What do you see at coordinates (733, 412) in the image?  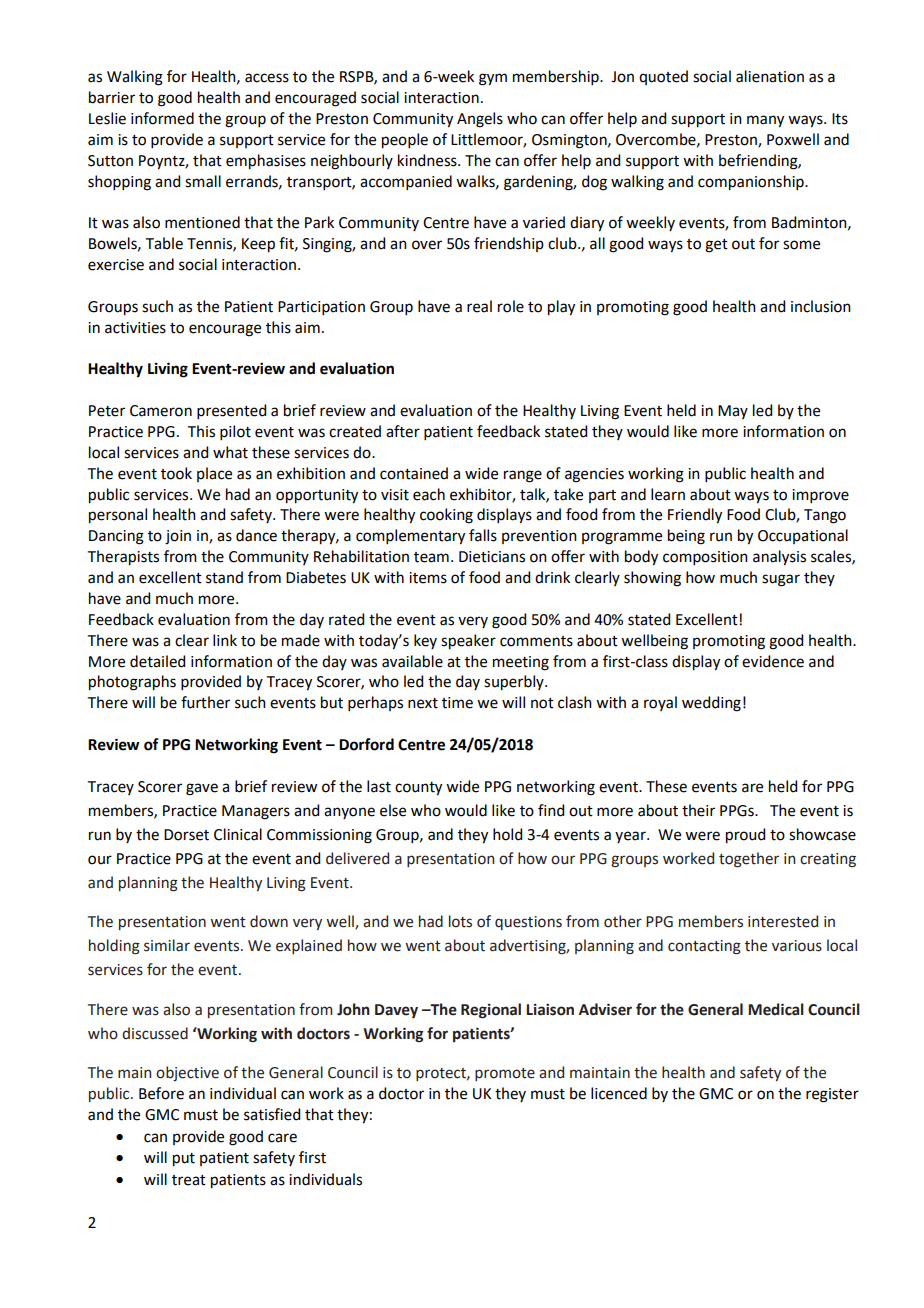 I see `May` at bounding box center [733, 412].
